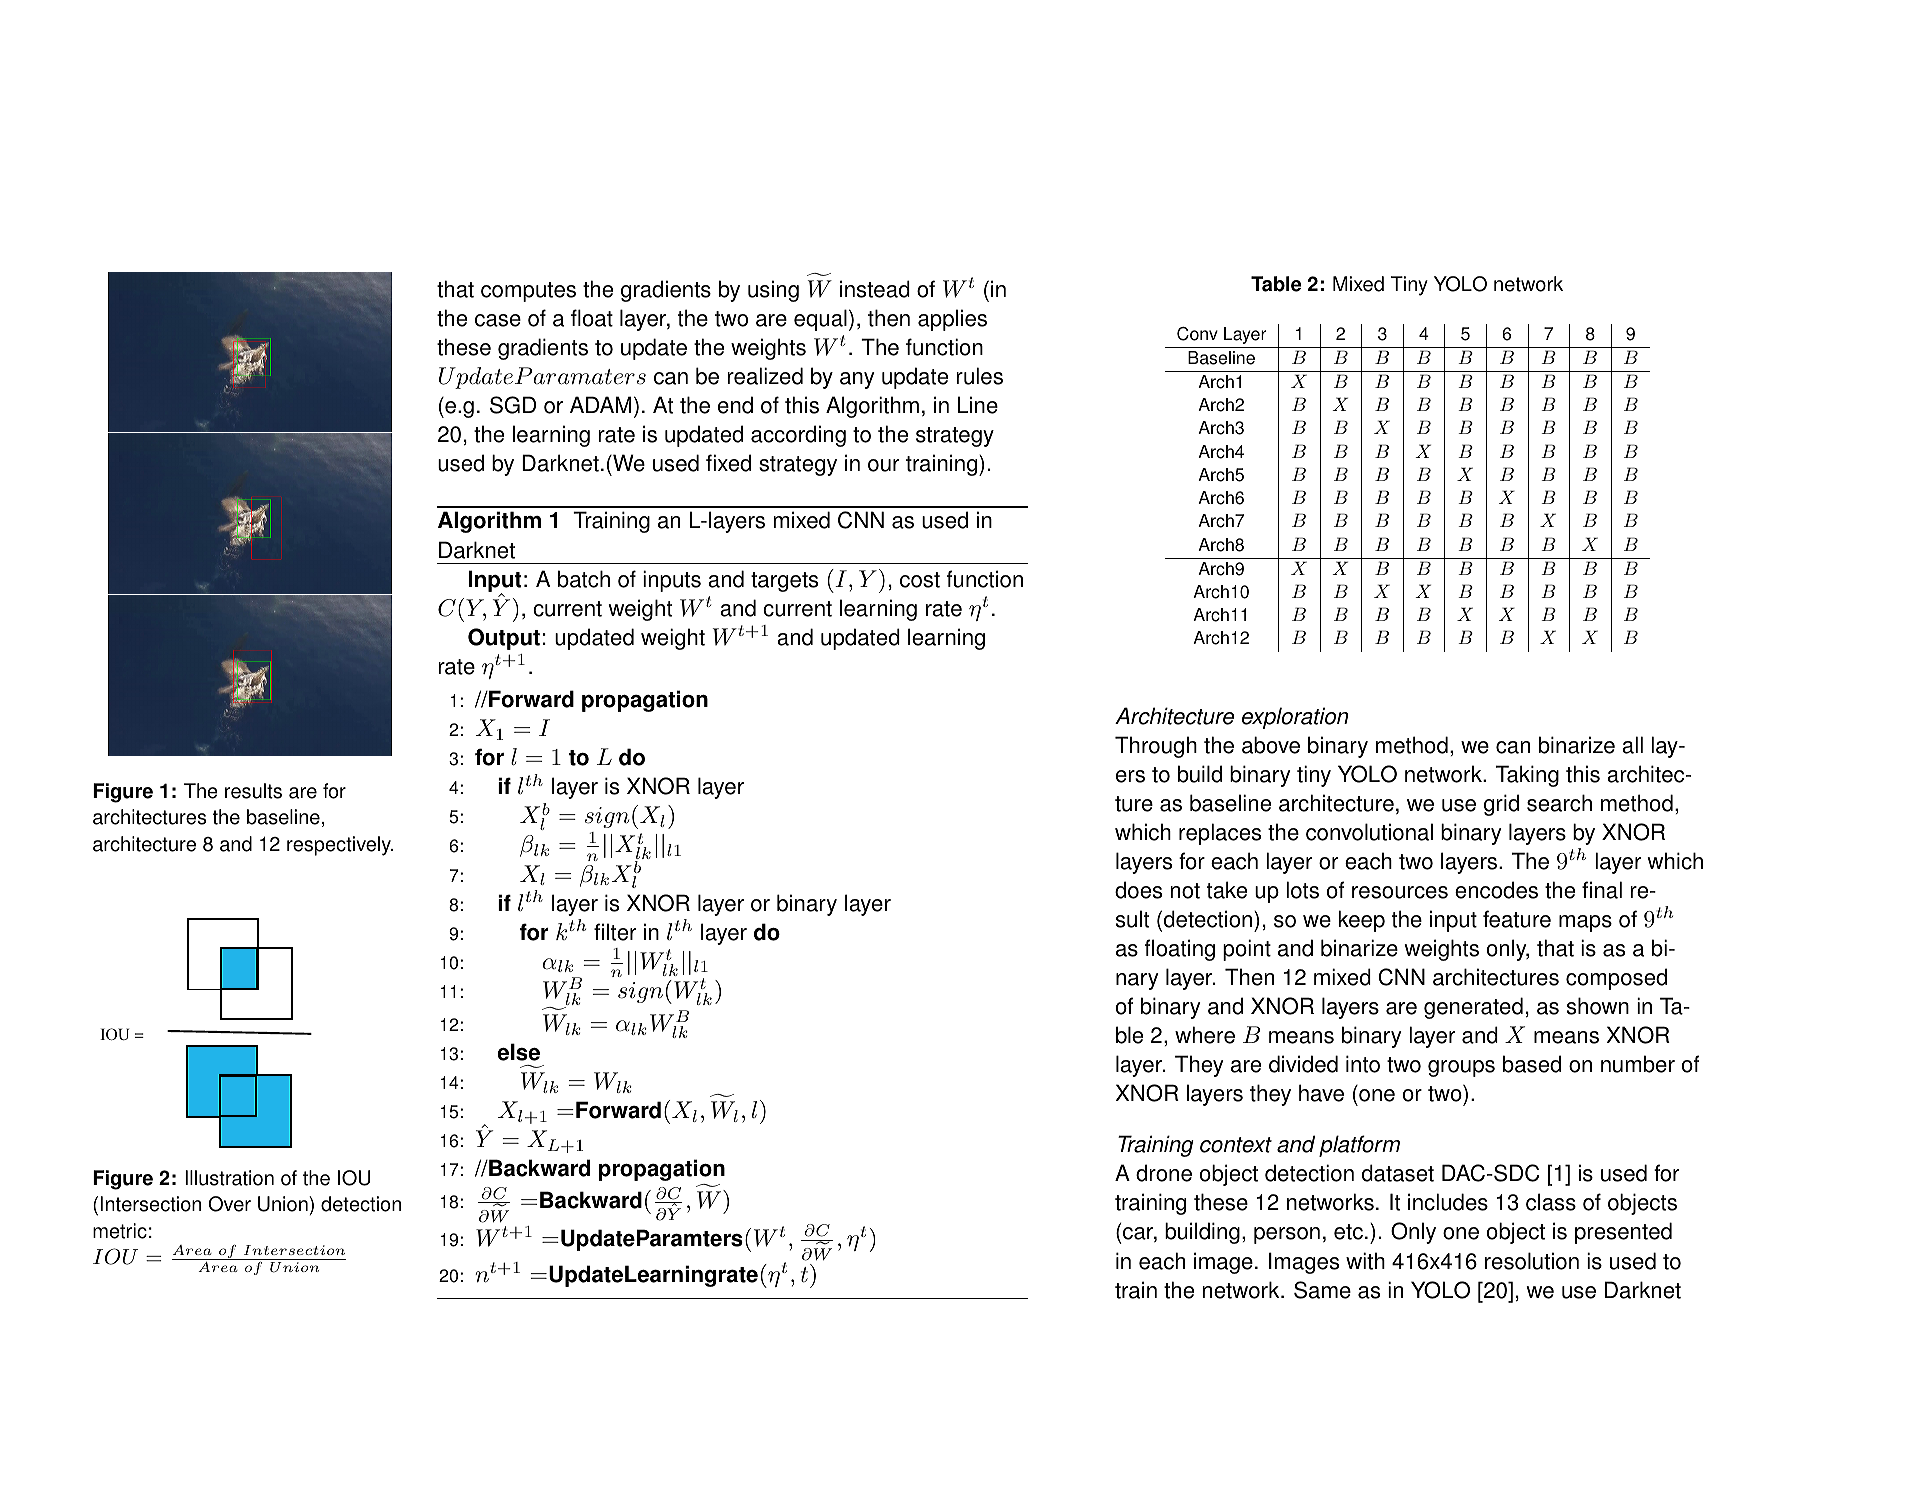 The width and height of the screenshot is (1924, 1487). I want to click on equal, so click(820, 320).
